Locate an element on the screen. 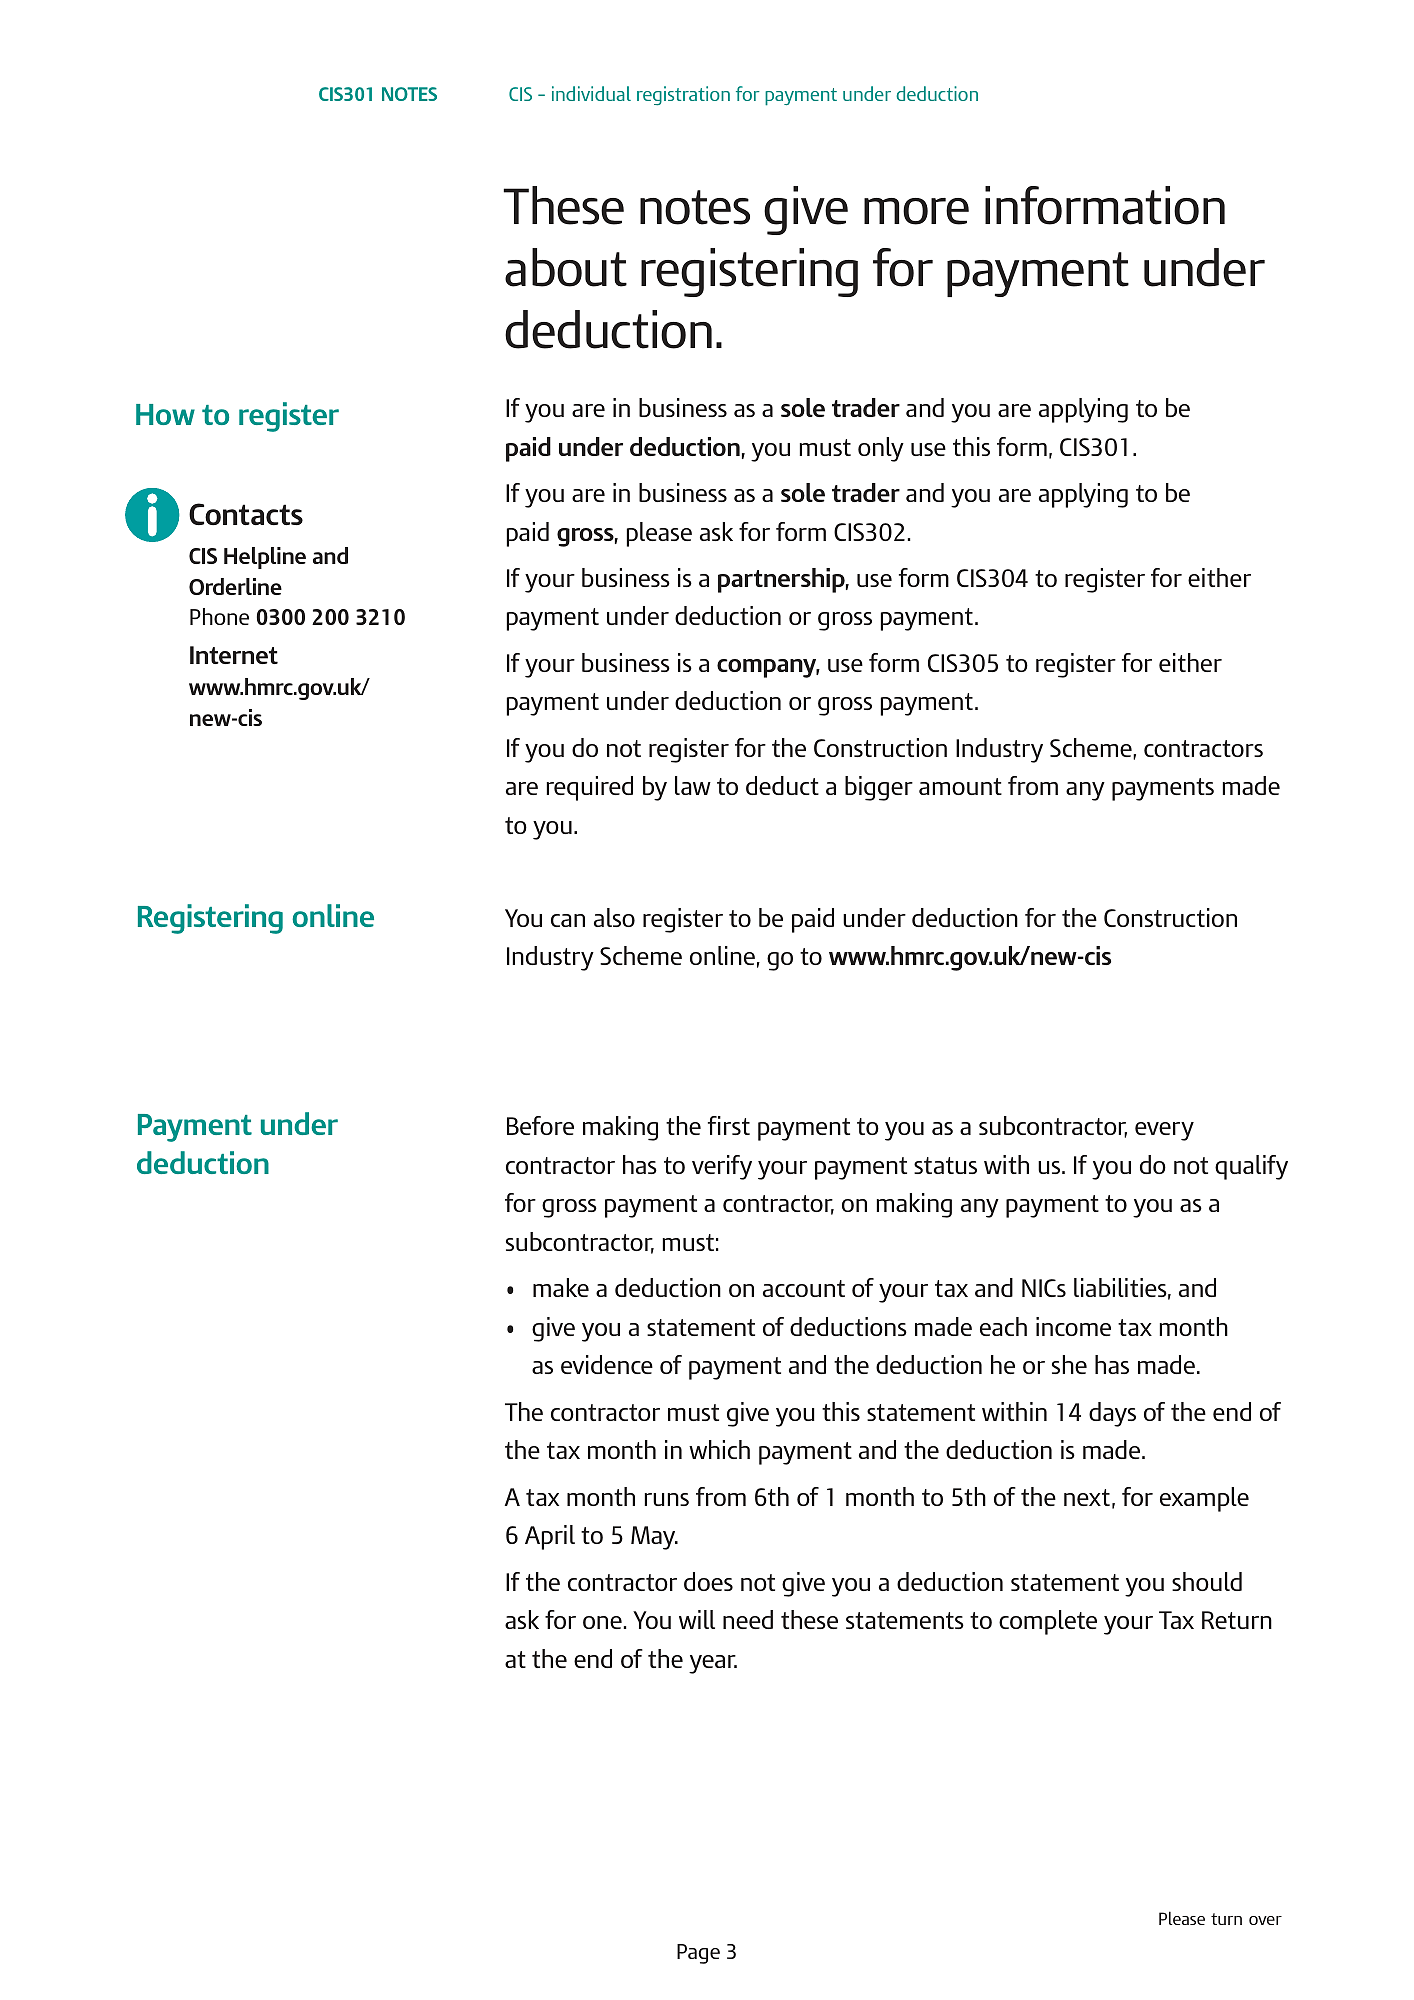 The height and width of the screenshot is (2000, 1414). law is located at coordinates (693, 785).
